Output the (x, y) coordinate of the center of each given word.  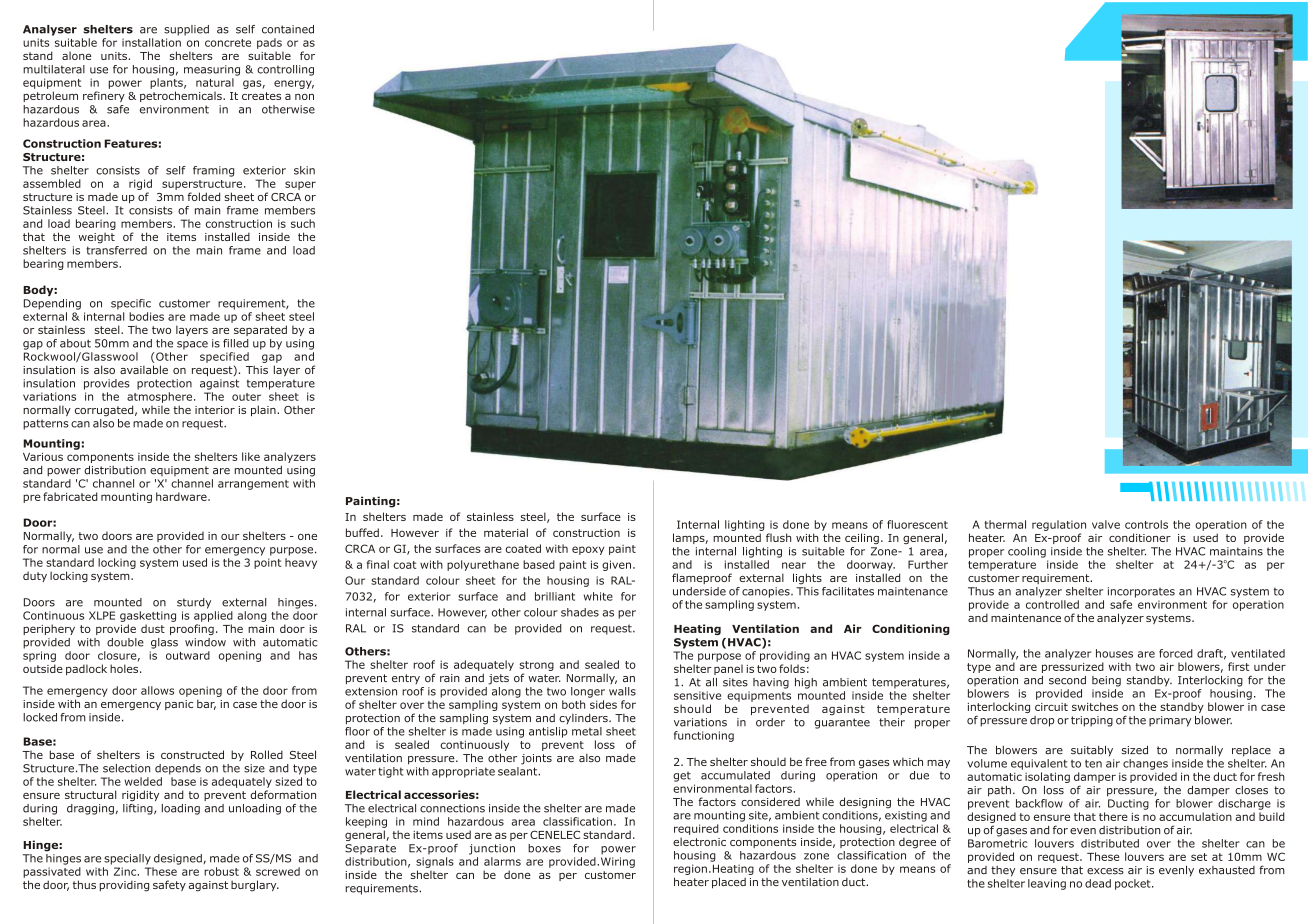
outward (188, 655)
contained (288, 29)
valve (1106, 524)
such (303, 223)
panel (728, 669)
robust (221, 871)
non (304, 97)
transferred (116, 249)
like (251, 456)
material (506, 532)
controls (1146, 524)
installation (151, 42)
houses (1114, 653)
